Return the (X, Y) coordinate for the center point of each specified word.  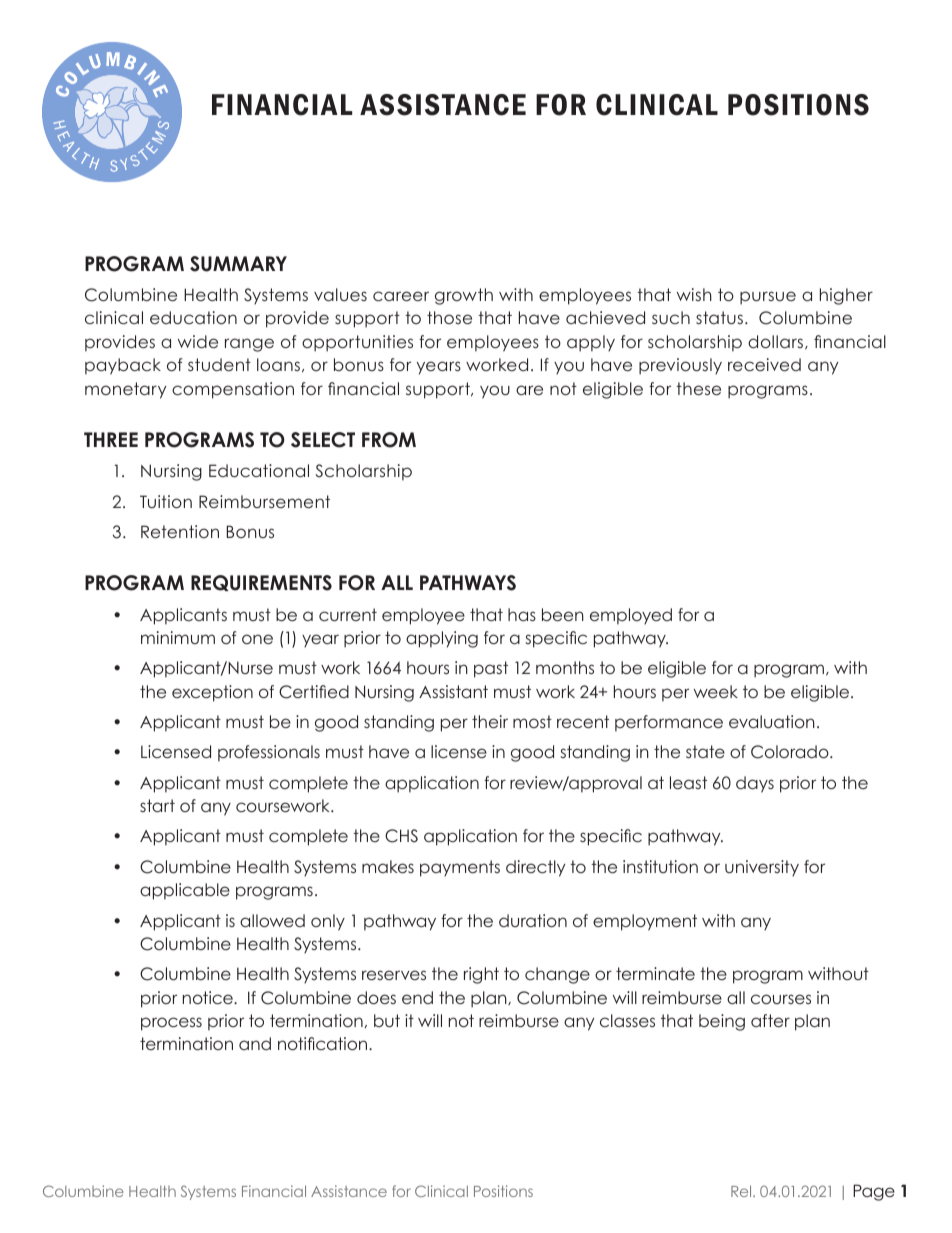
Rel (742, 1191)
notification (324, 1043)
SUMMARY (238, 264)
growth (464, 296)
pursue (768, 298)
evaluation (772, 721)
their (490, 721)
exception (212, 693)
